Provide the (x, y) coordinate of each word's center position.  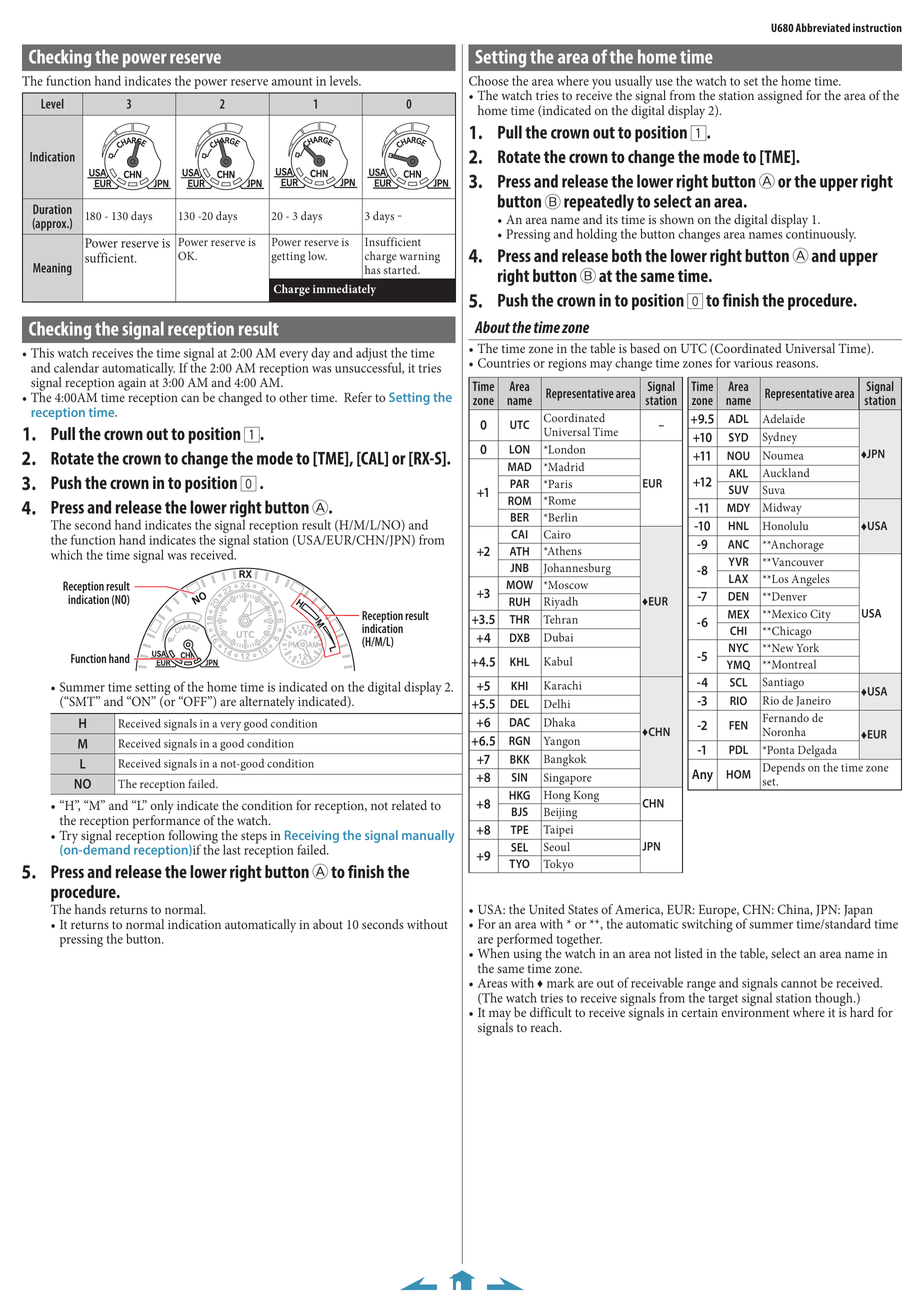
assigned (780, 97)
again (132, 384)
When (494, 952)
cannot (799, 984)
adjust (373, 355)
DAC (520, 722)
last (232, 849)
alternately (267, 703)
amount (292, 81)
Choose (489, 80)
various (753, 363)
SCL (739, 682)
